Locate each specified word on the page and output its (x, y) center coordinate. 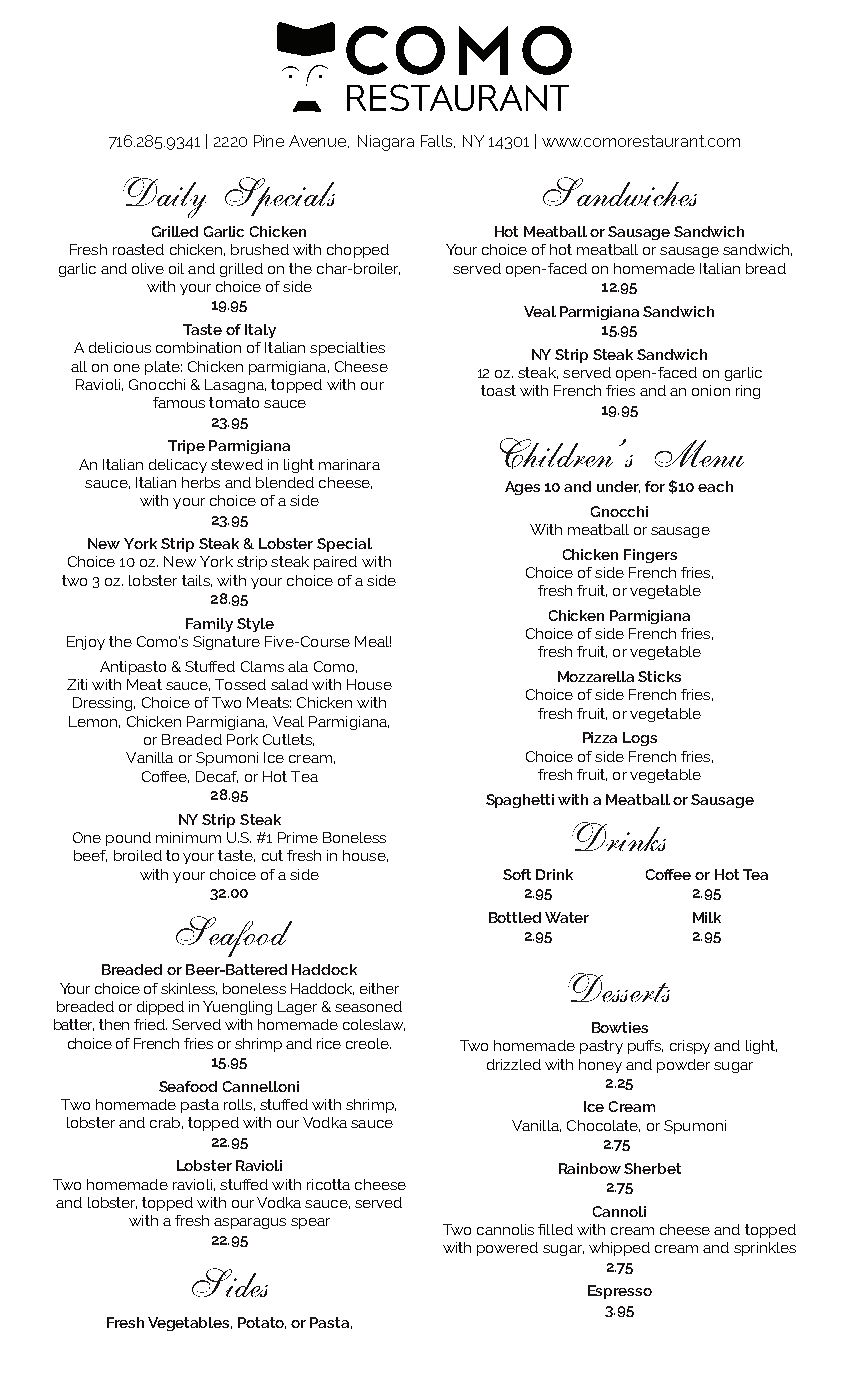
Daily (164, 197)
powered (507, 1249)
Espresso (620, 1292)
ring (748, 392)
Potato (262, 1323)
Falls (438, 141)
